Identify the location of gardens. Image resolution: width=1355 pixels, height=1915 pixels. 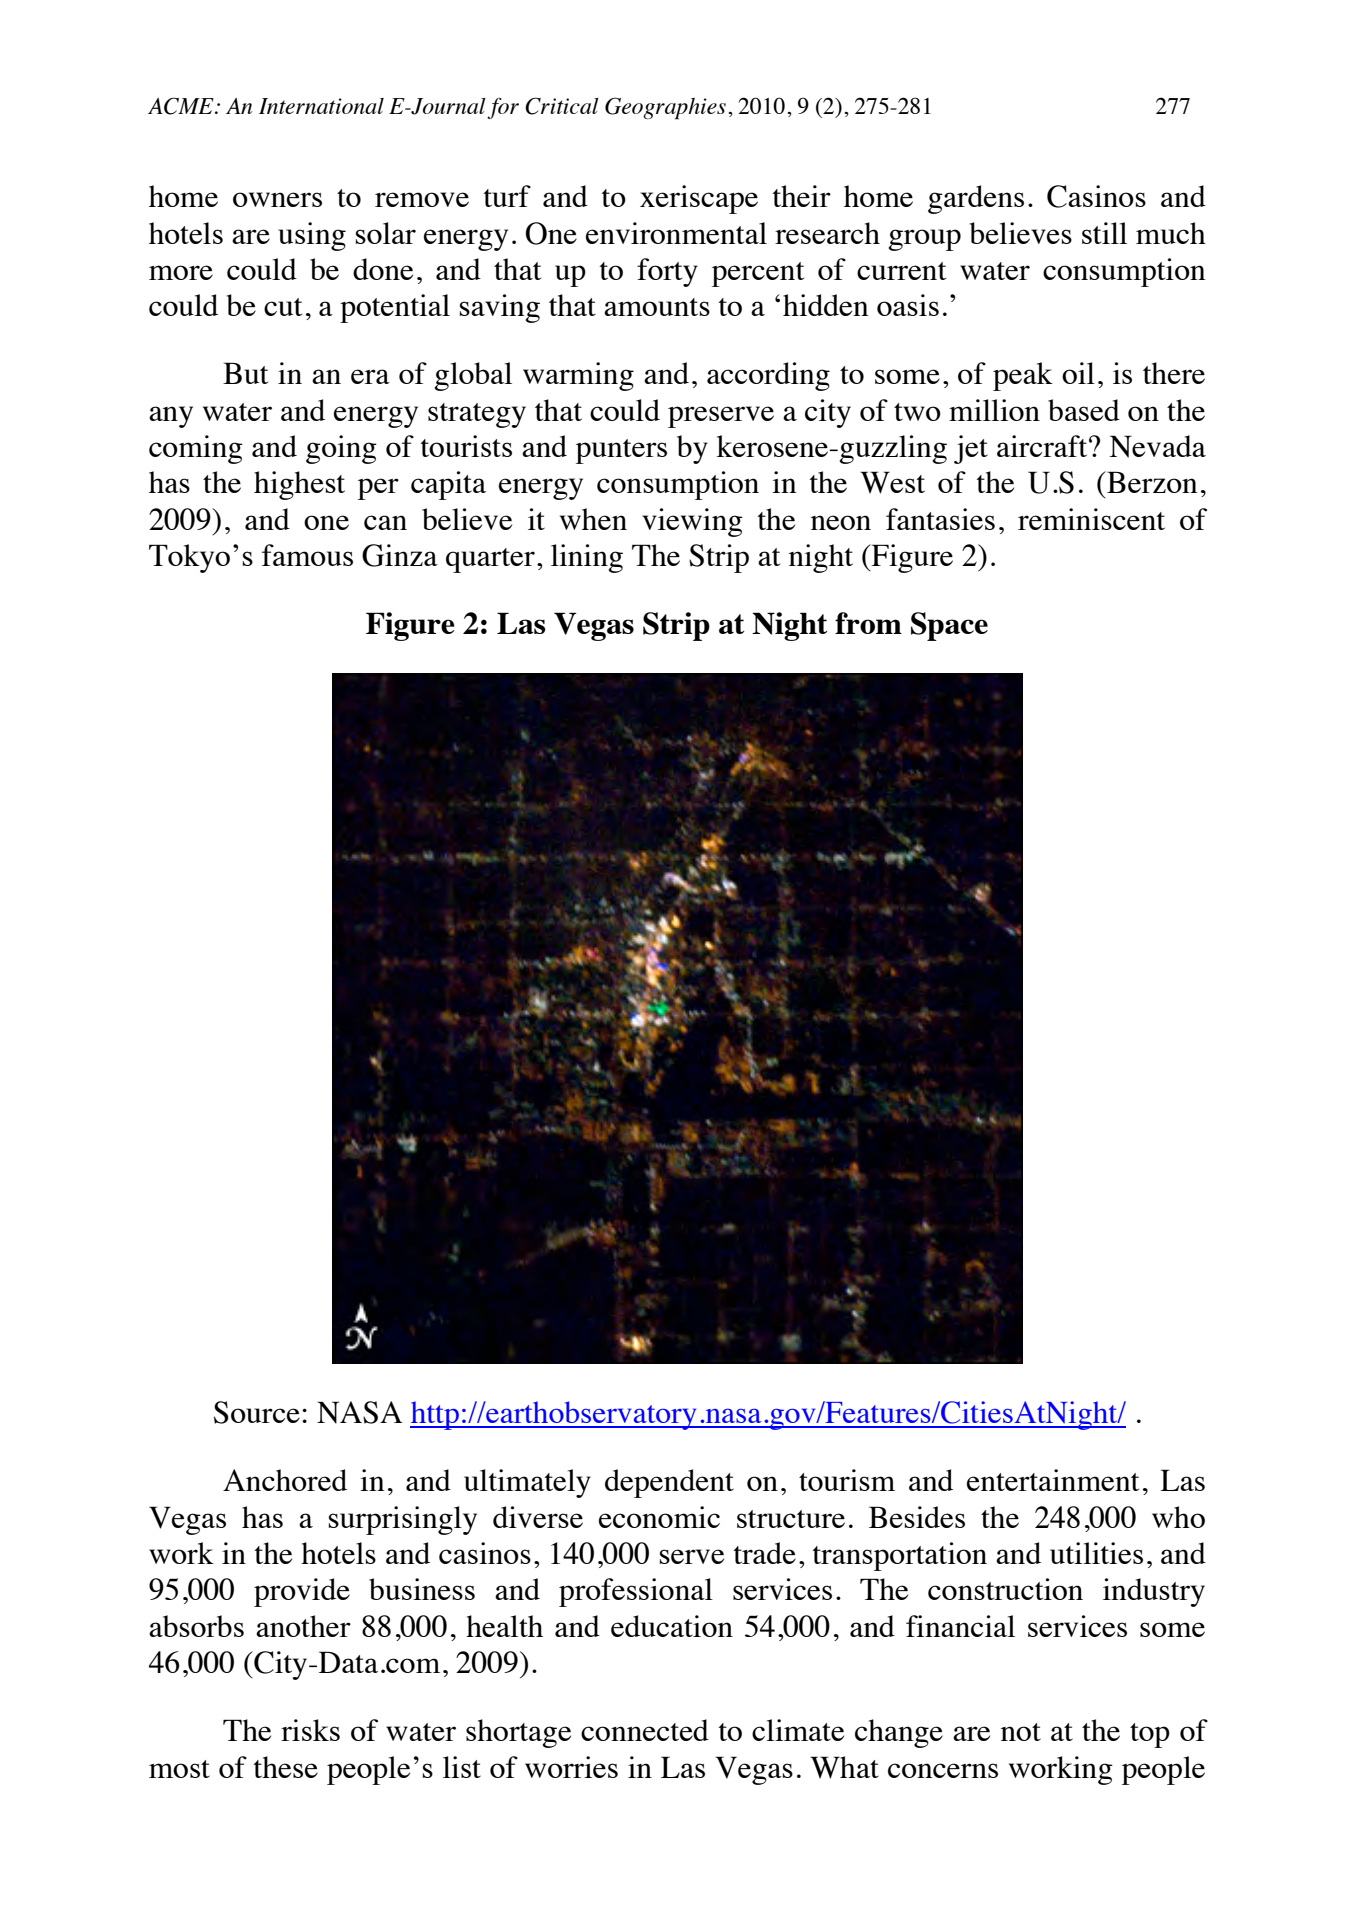
(976, 199).
